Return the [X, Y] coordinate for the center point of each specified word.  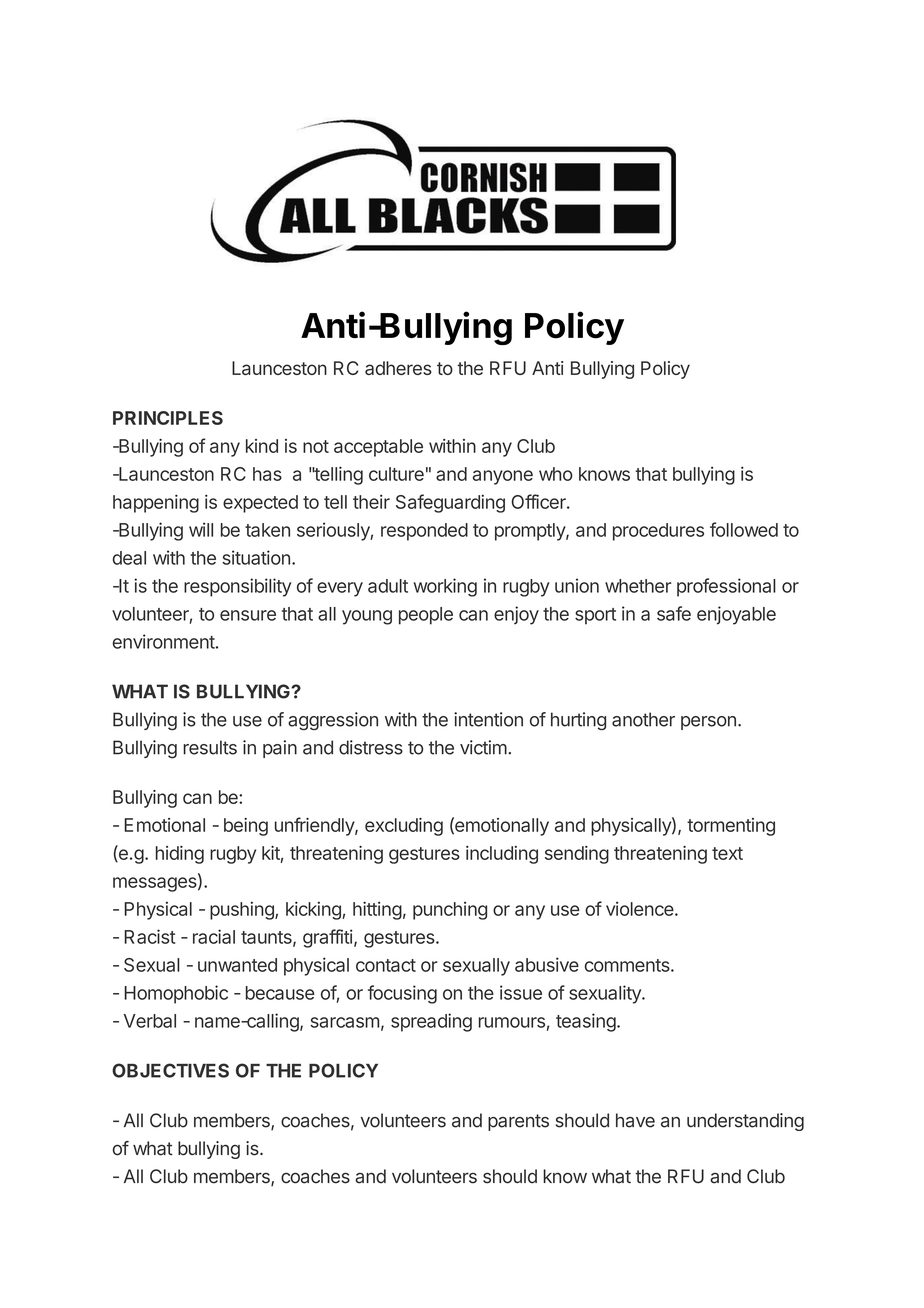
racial [214, 936]
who [556, 474]
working [445, 587]
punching [450, 911]
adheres [398, 368]
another [643, 719]
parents [518, 1122]
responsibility [237, 587]
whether [638, 586]
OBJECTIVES [170, 1070]
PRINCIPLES [168, 418]
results [210, 747]
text [727, 853]
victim [483, 747]
